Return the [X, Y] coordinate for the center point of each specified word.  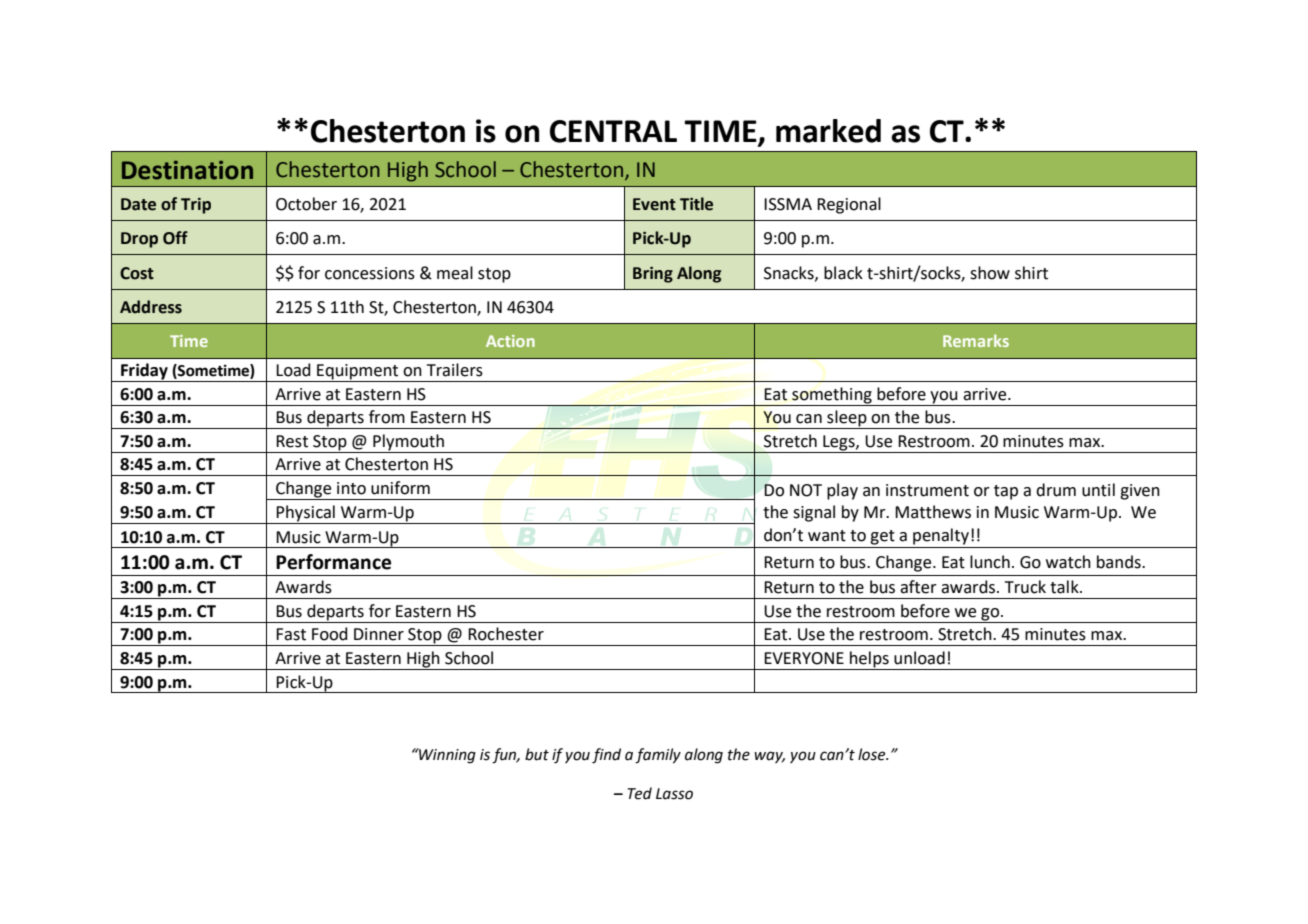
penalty [941, 536]
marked [828, 131]
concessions [370, 273]
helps [869, 660]
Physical [306, 514]
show [990, 273]
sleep [847, 419]
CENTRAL [613, 131]
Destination [187, 170]
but [537, 754]
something [832, 396]
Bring [653, 275]
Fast [291, 634]
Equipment [358, 373]
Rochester [506, 634]
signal [814, 513]
